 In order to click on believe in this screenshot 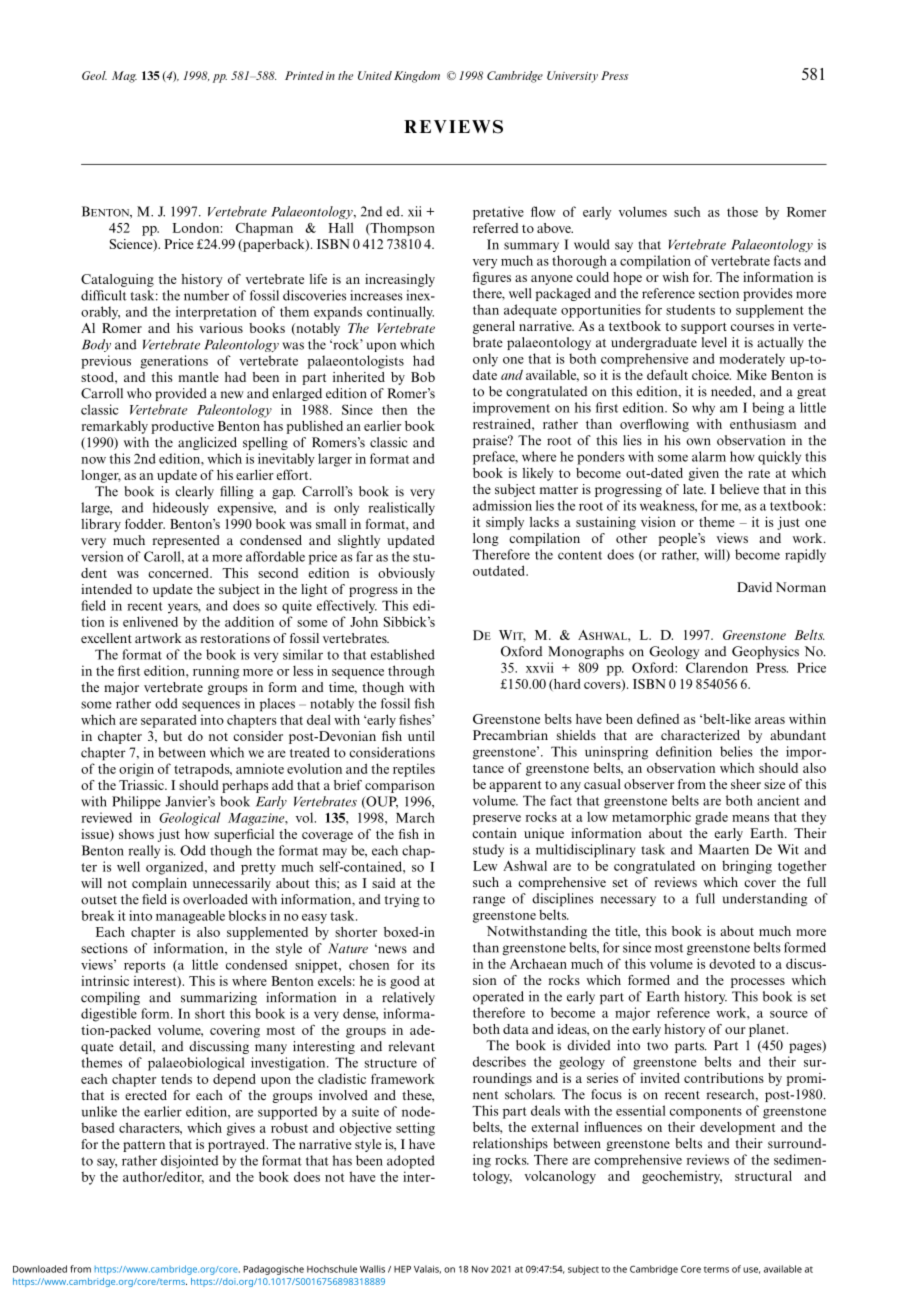, I will do `click(739, 489)`.
